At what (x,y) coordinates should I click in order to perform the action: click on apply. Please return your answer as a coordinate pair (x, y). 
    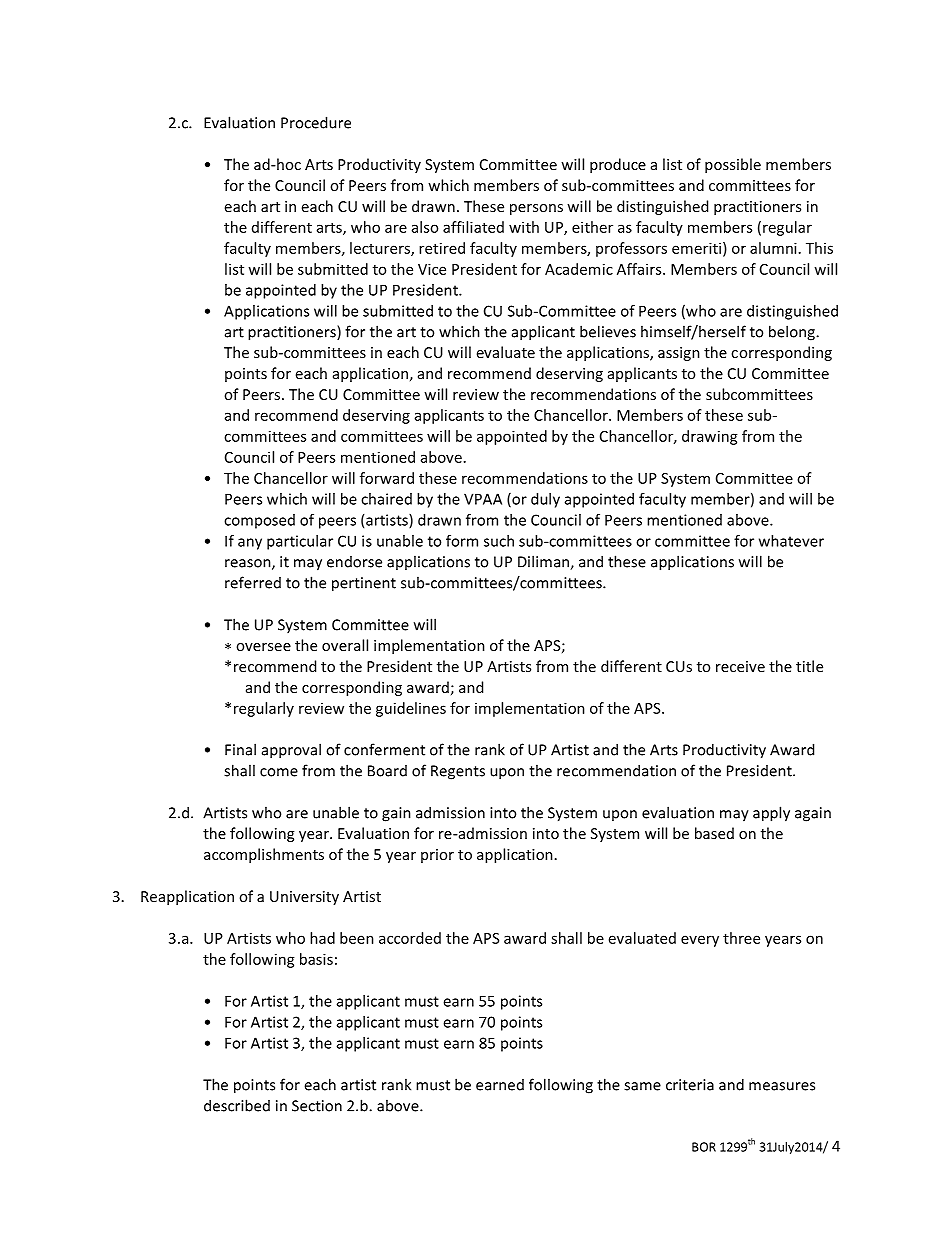
    Looking at the image, I should click on (771, 814).
